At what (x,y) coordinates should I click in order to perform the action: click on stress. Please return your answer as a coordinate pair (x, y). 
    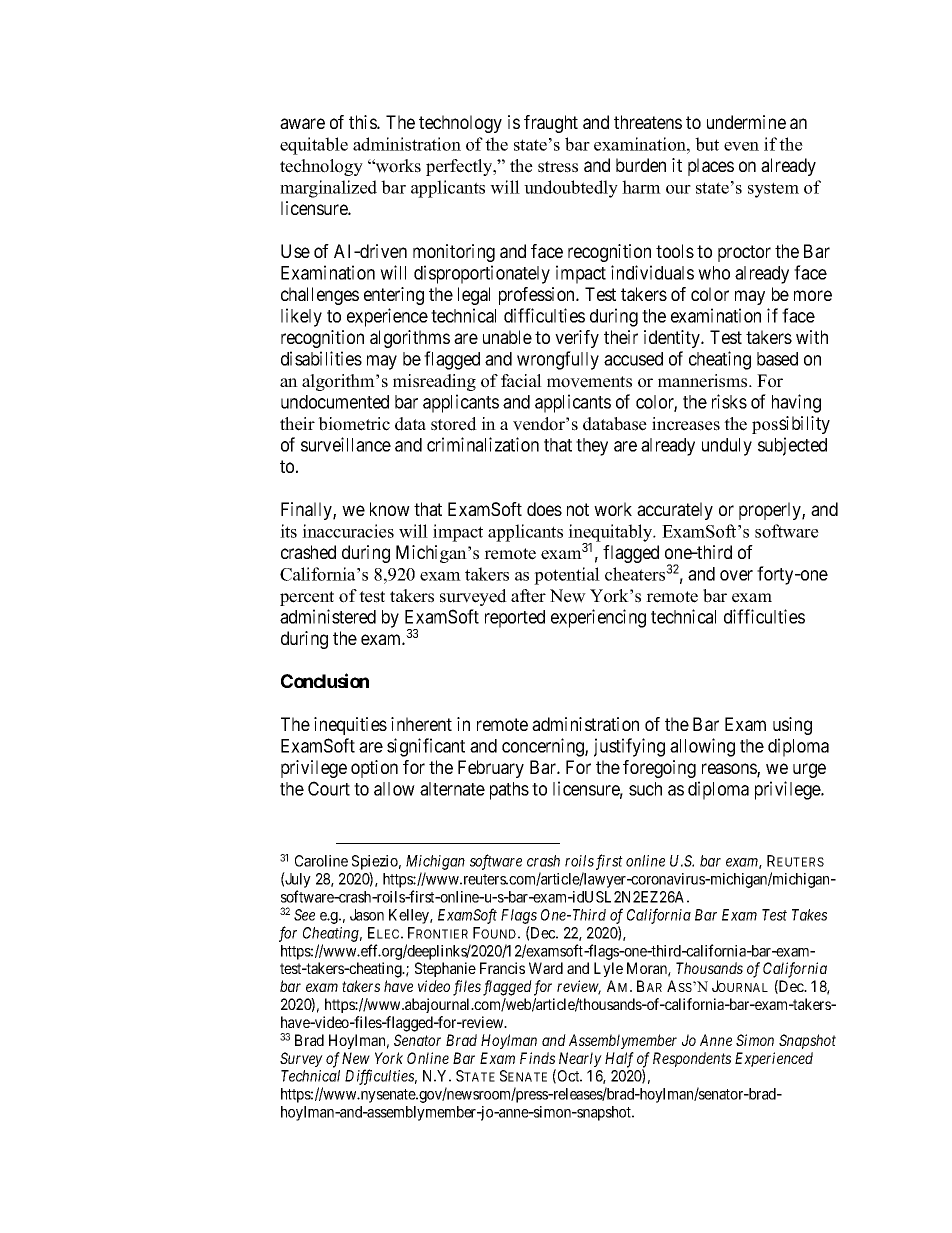
    Looking at the image, I should click on (558, 167).
